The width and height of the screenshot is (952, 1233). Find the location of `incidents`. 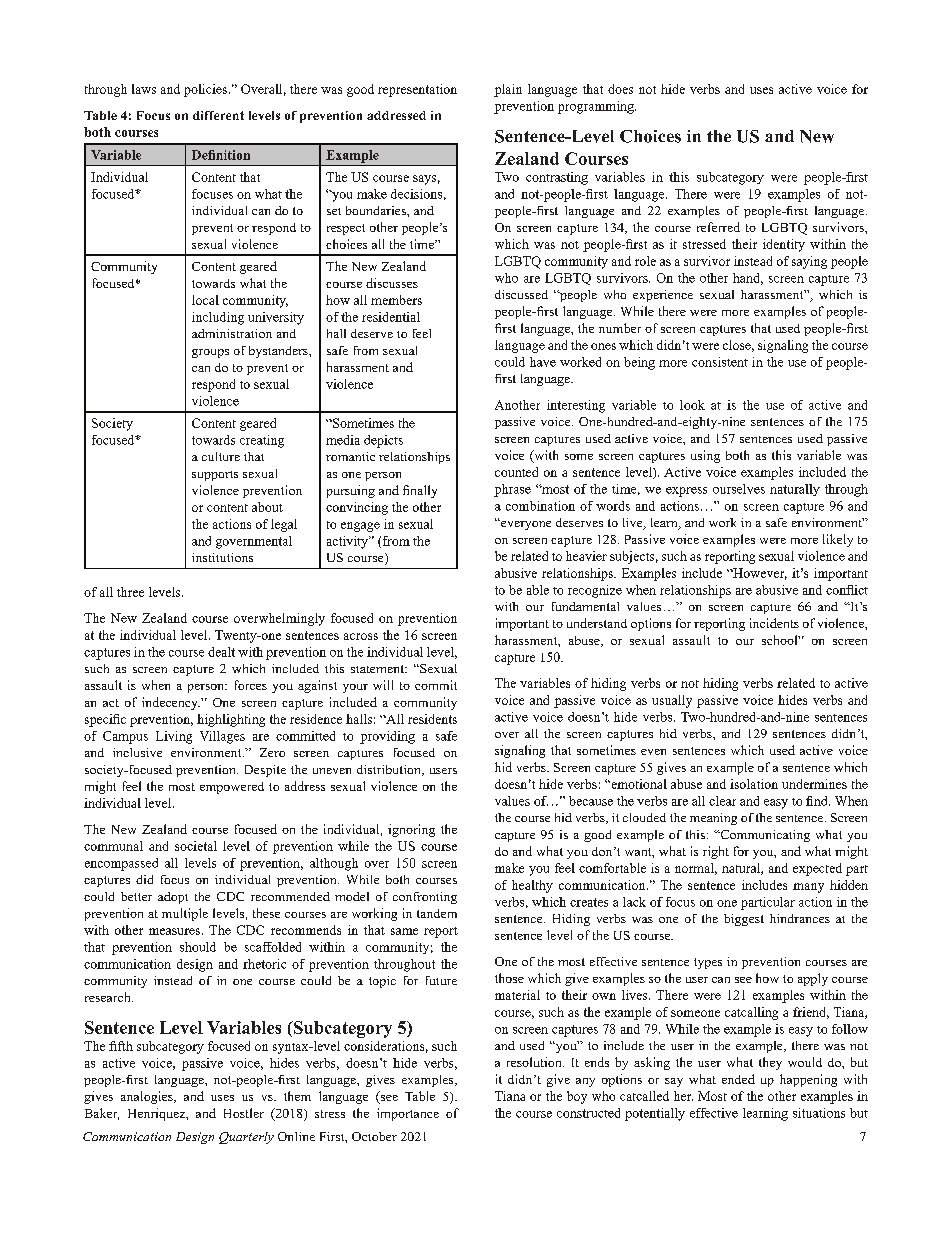

incidents is located at coordinates (774, 623).
